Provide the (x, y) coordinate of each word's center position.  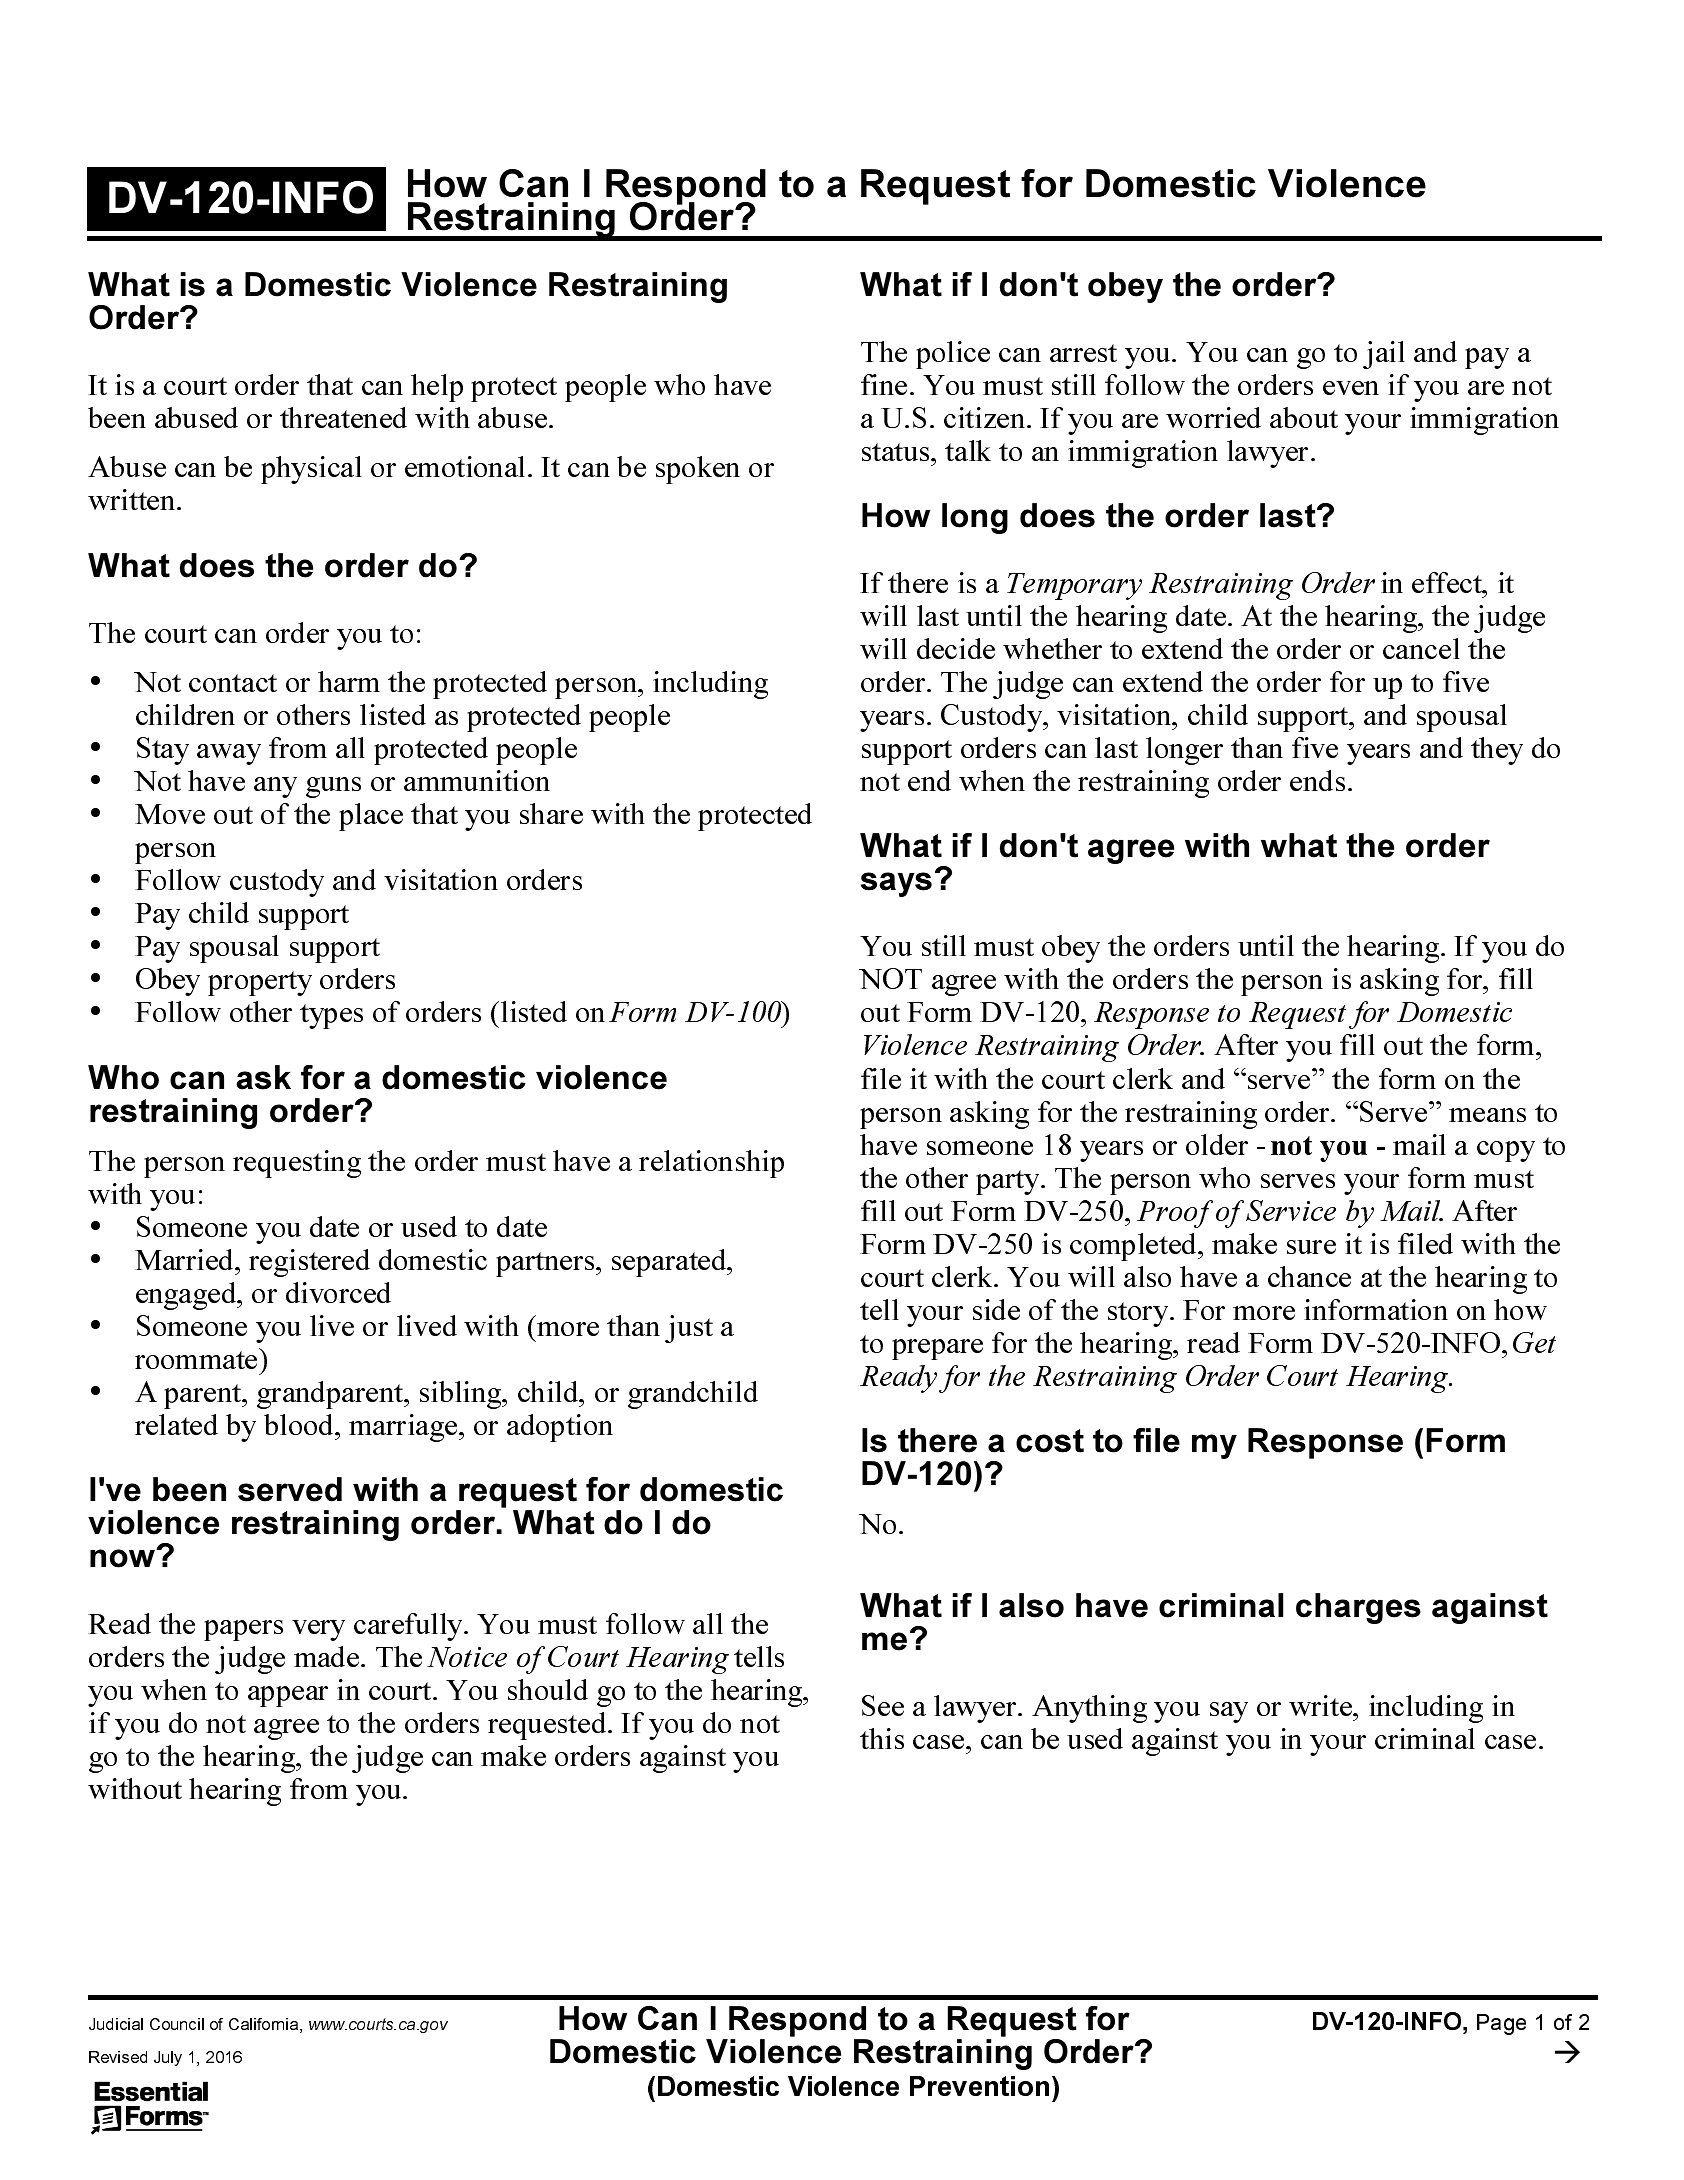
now (123, 1558)
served (290, 1489)
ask (263, 1077)
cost (1050, 1441)
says (896, 884)
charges (1358, 1608)
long (975, 518)
